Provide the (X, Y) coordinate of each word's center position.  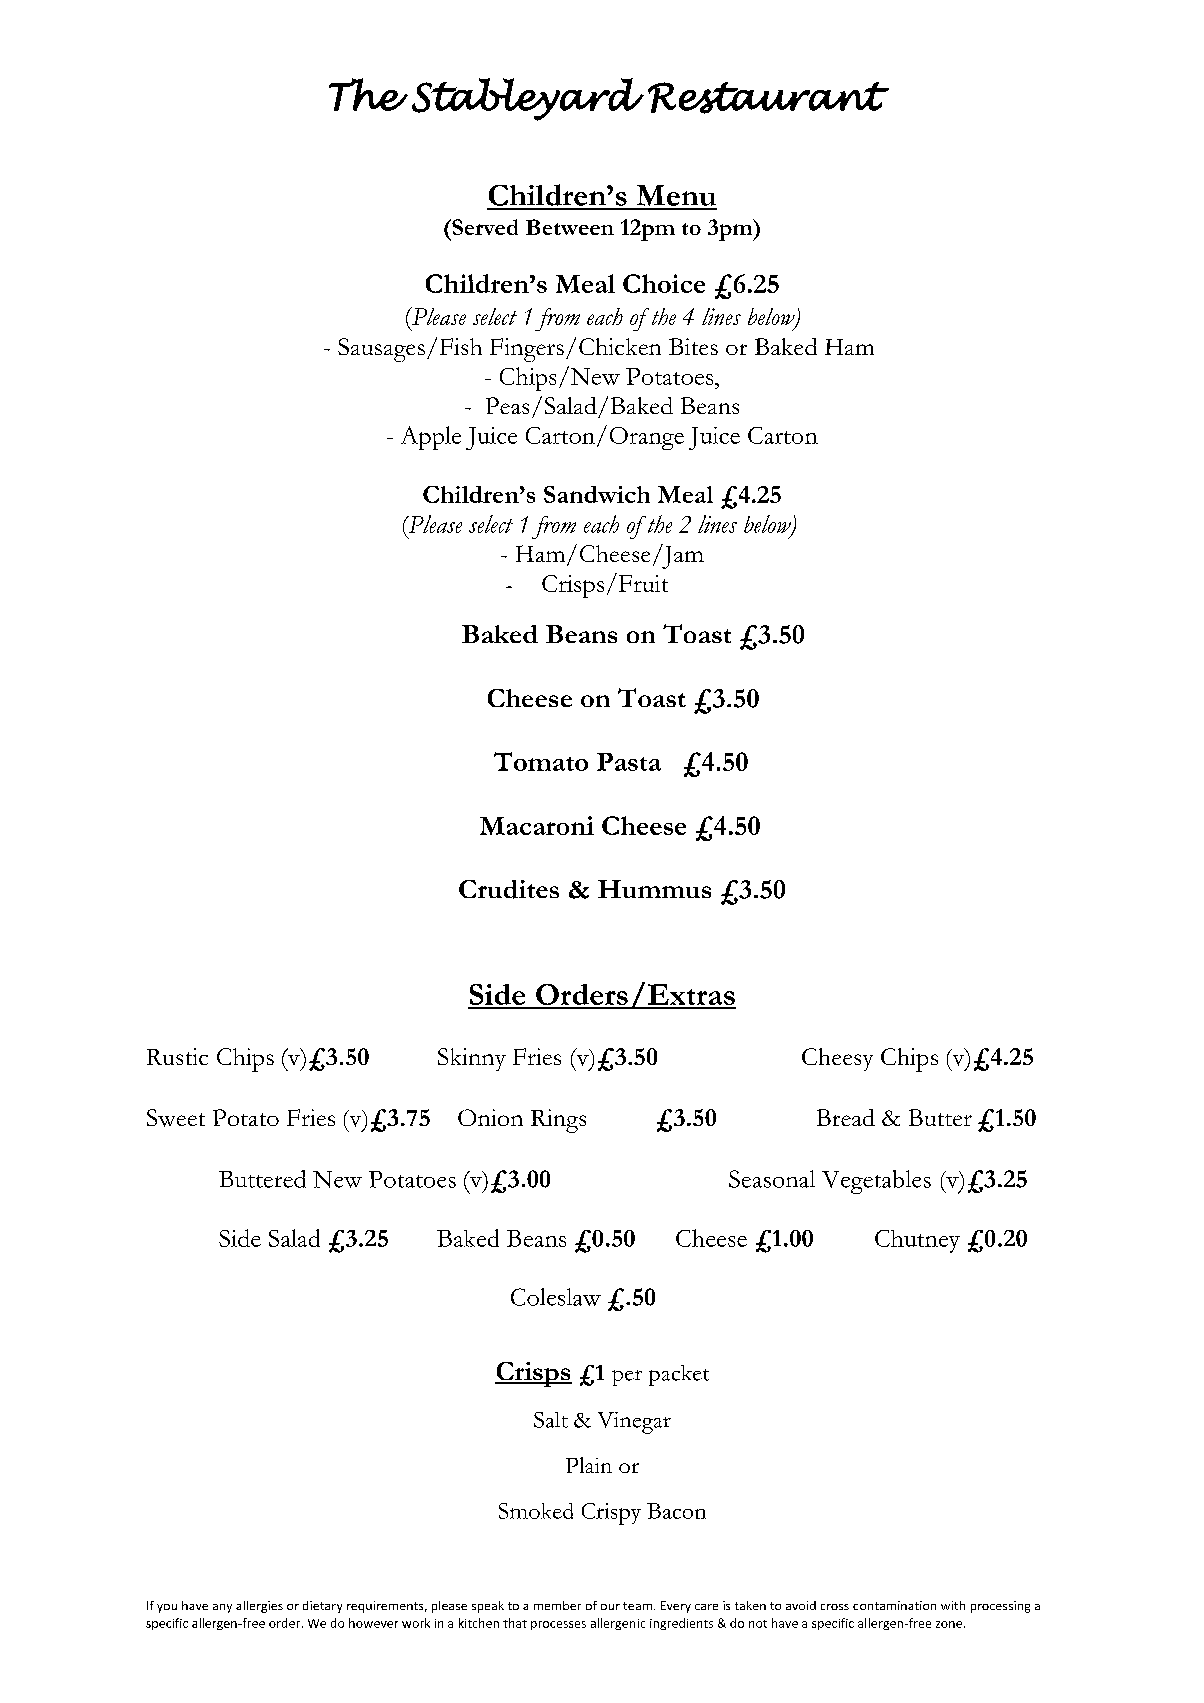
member (557, 1605)
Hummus (654, 889)
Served (484, 227)
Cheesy (837, 1059)
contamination (894, 1605)
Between (570, 227)
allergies (259, 1607)
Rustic (177, 1056)
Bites (693, 346)
